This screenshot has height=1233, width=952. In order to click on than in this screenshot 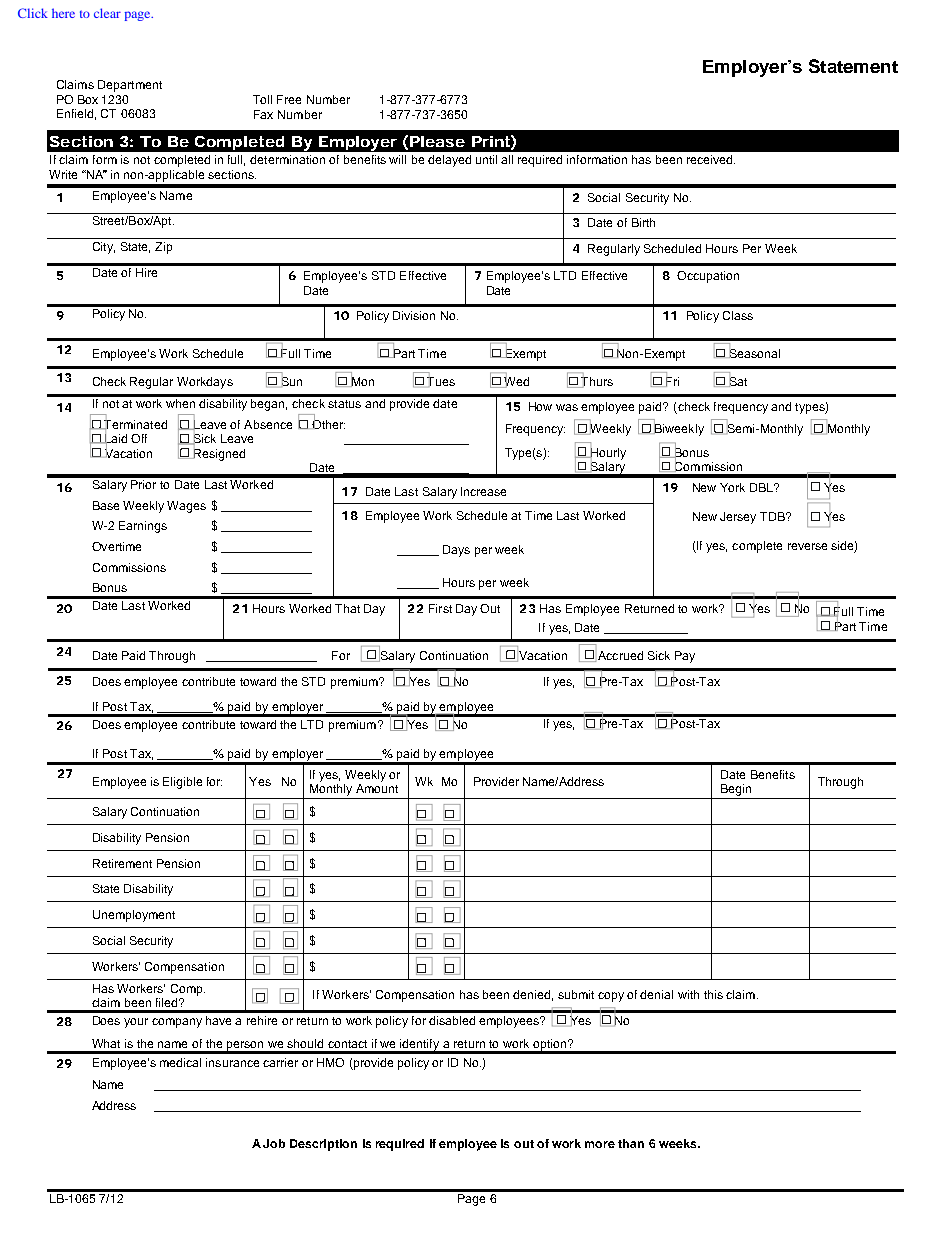, I will do `click(631, 1143)`.
